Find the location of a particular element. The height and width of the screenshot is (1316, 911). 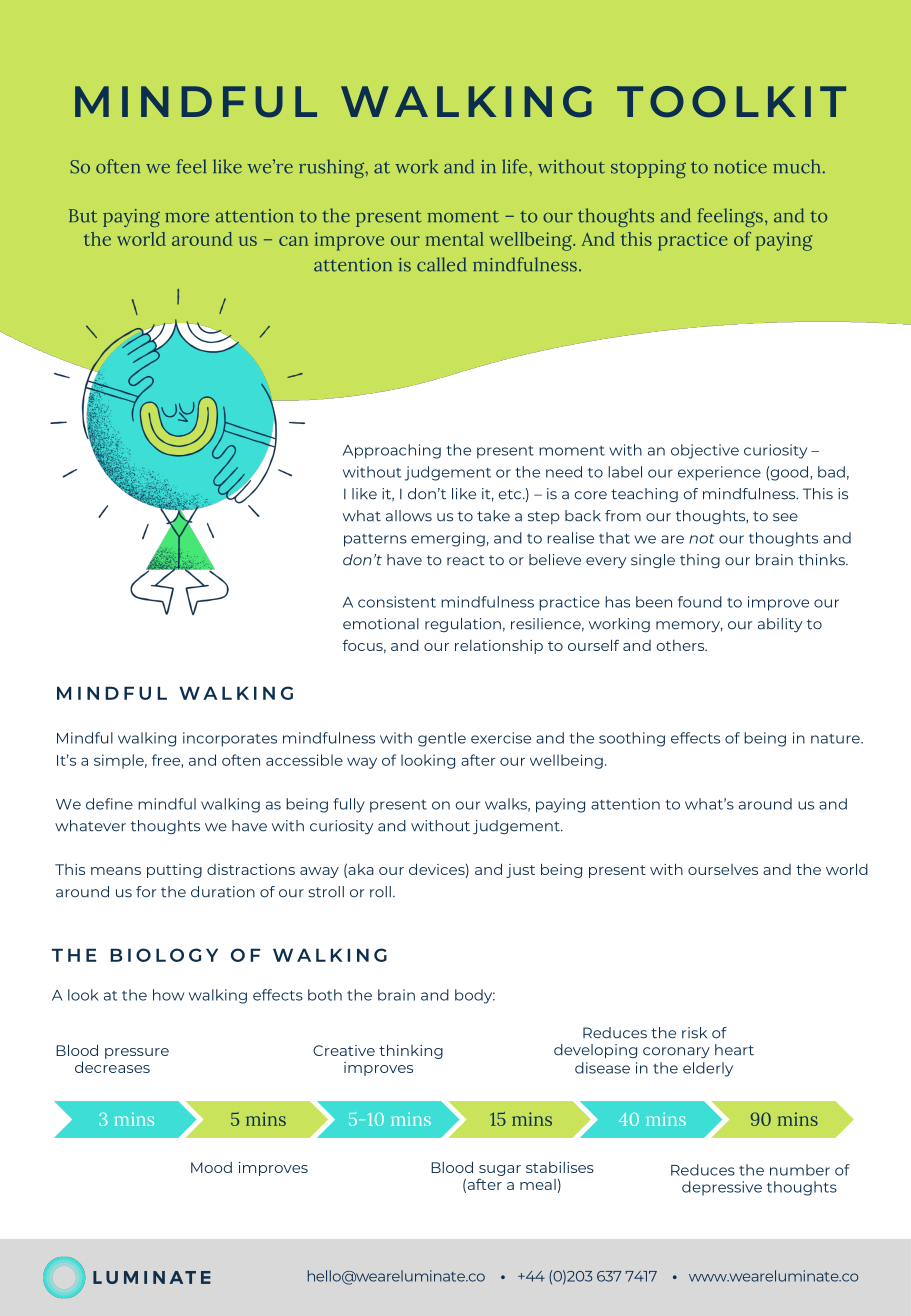

etc is located at coordinates (511, 494).
